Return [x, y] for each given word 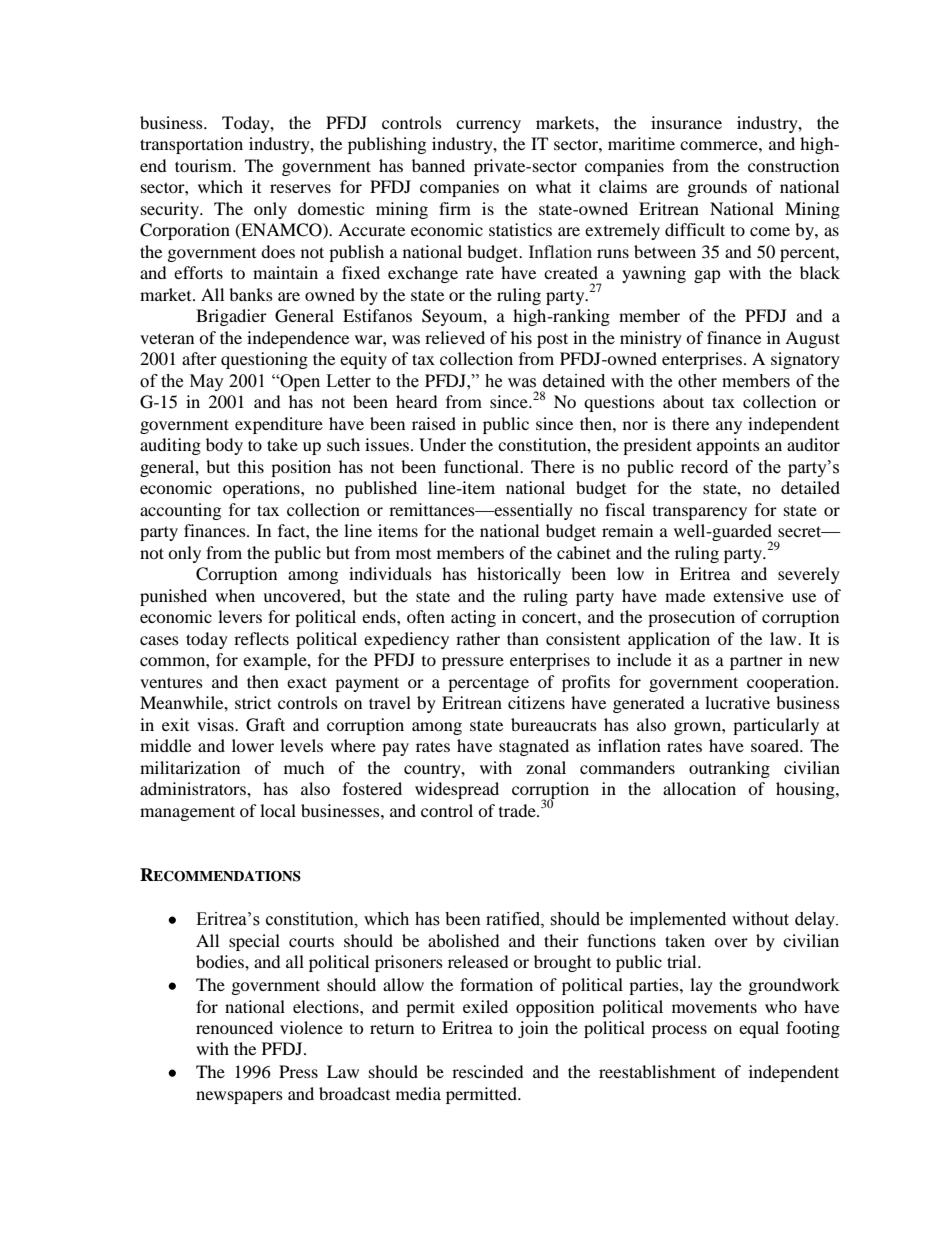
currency [488, 126]
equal [759, 1029]
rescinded [488, 1071]
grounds [717, 188]
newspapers [239, 1097]
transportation [191, 145]
